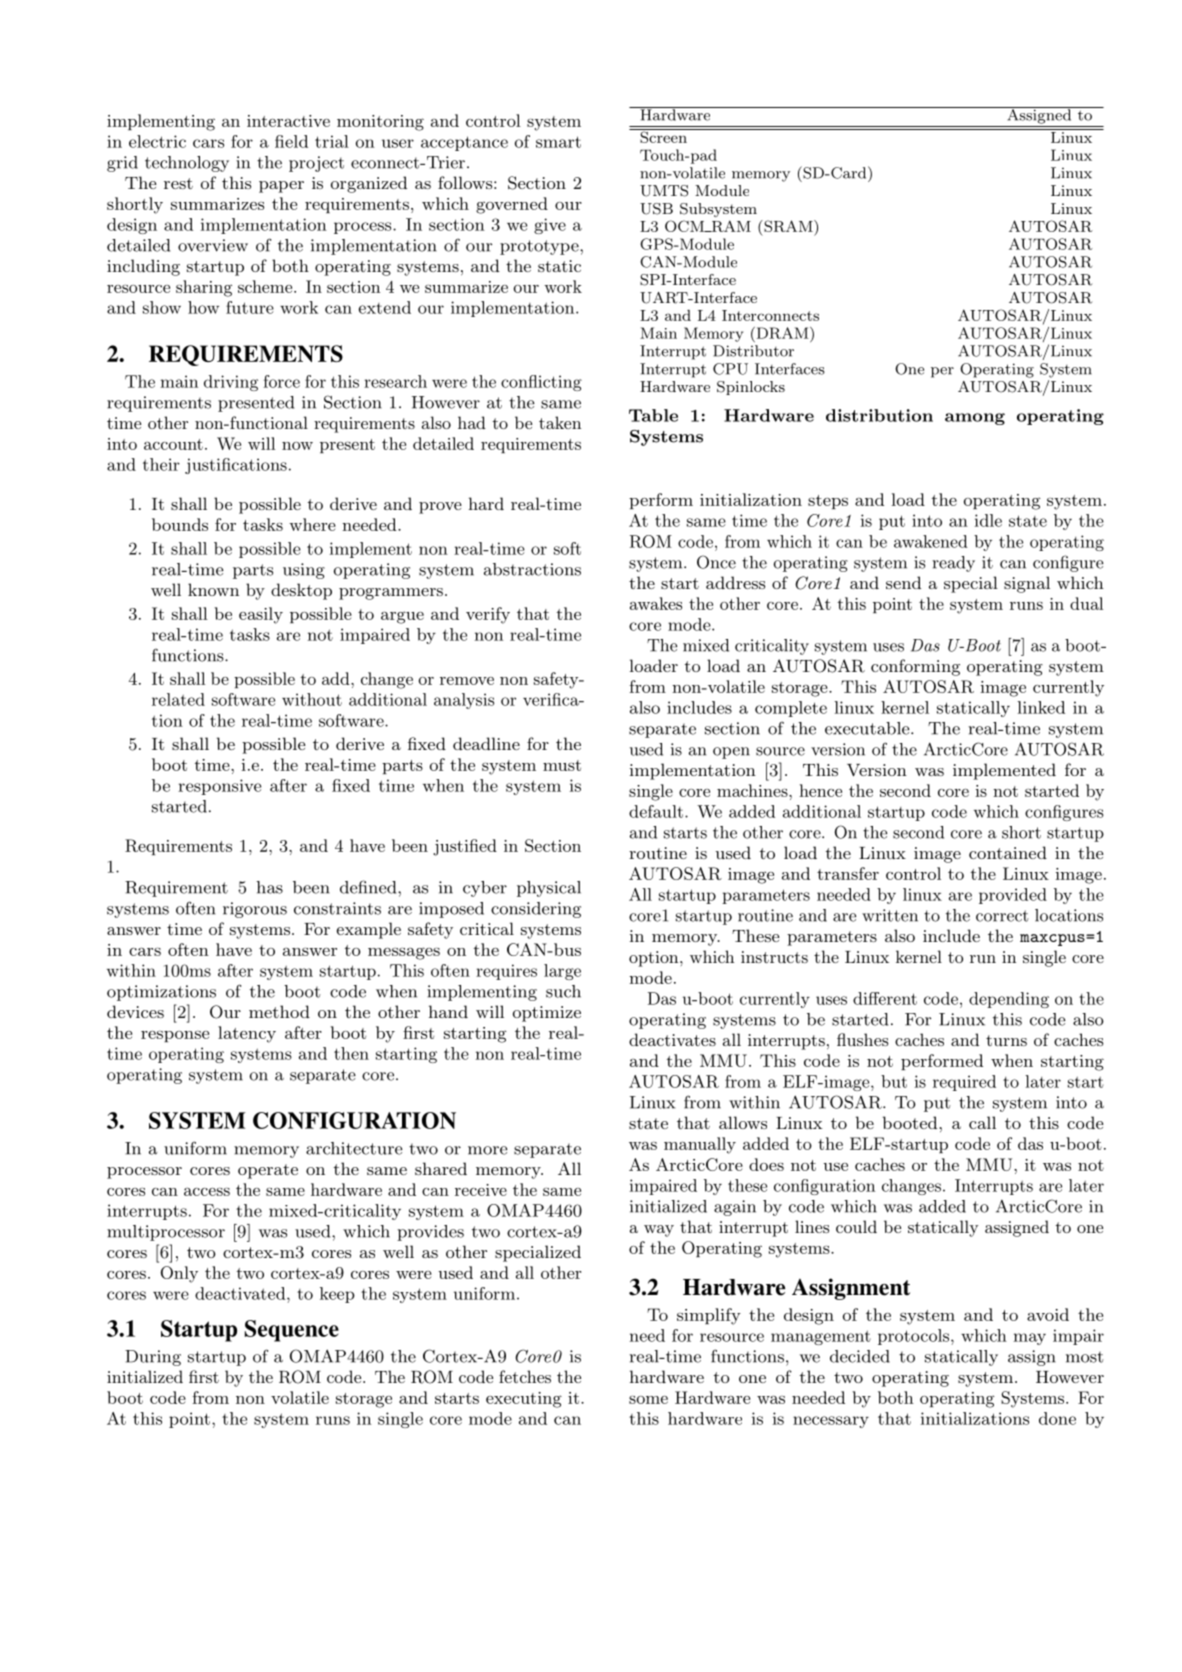 The width and height of the screenshot is (1182, 1672). I want to click on required, so click(964, 1083).
